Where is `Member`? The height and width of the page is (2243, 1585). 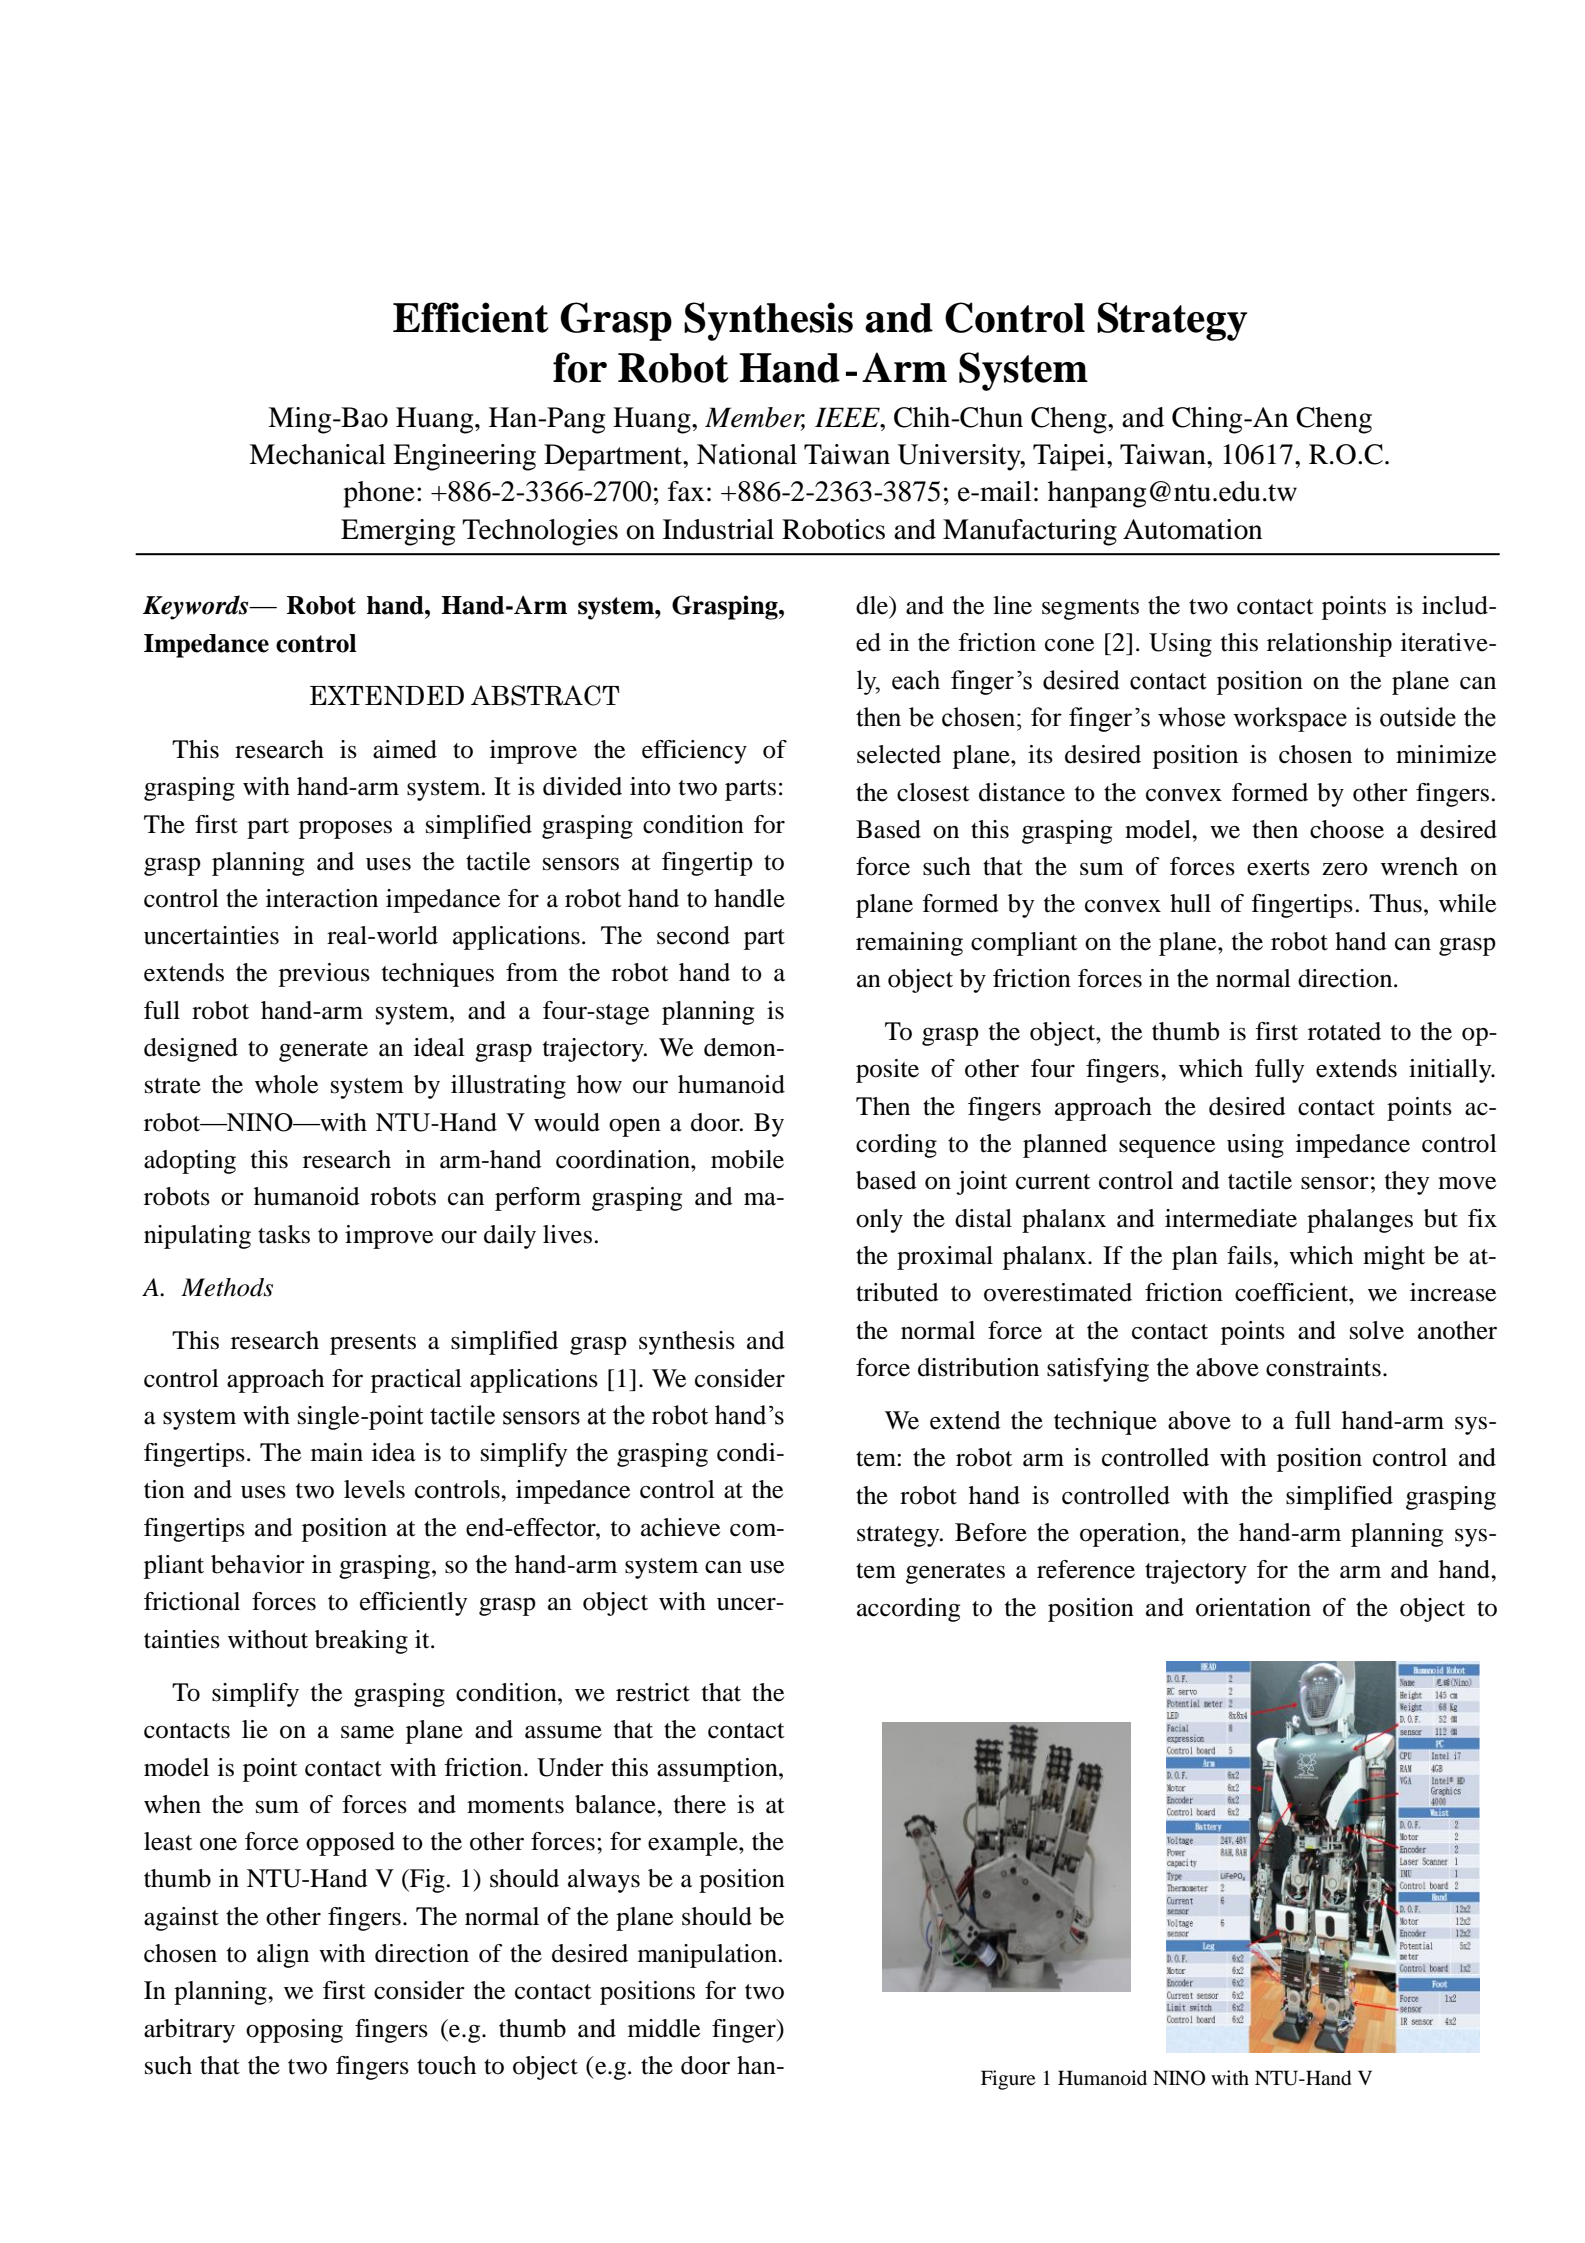 Member is located at coordinates (755, 418).
